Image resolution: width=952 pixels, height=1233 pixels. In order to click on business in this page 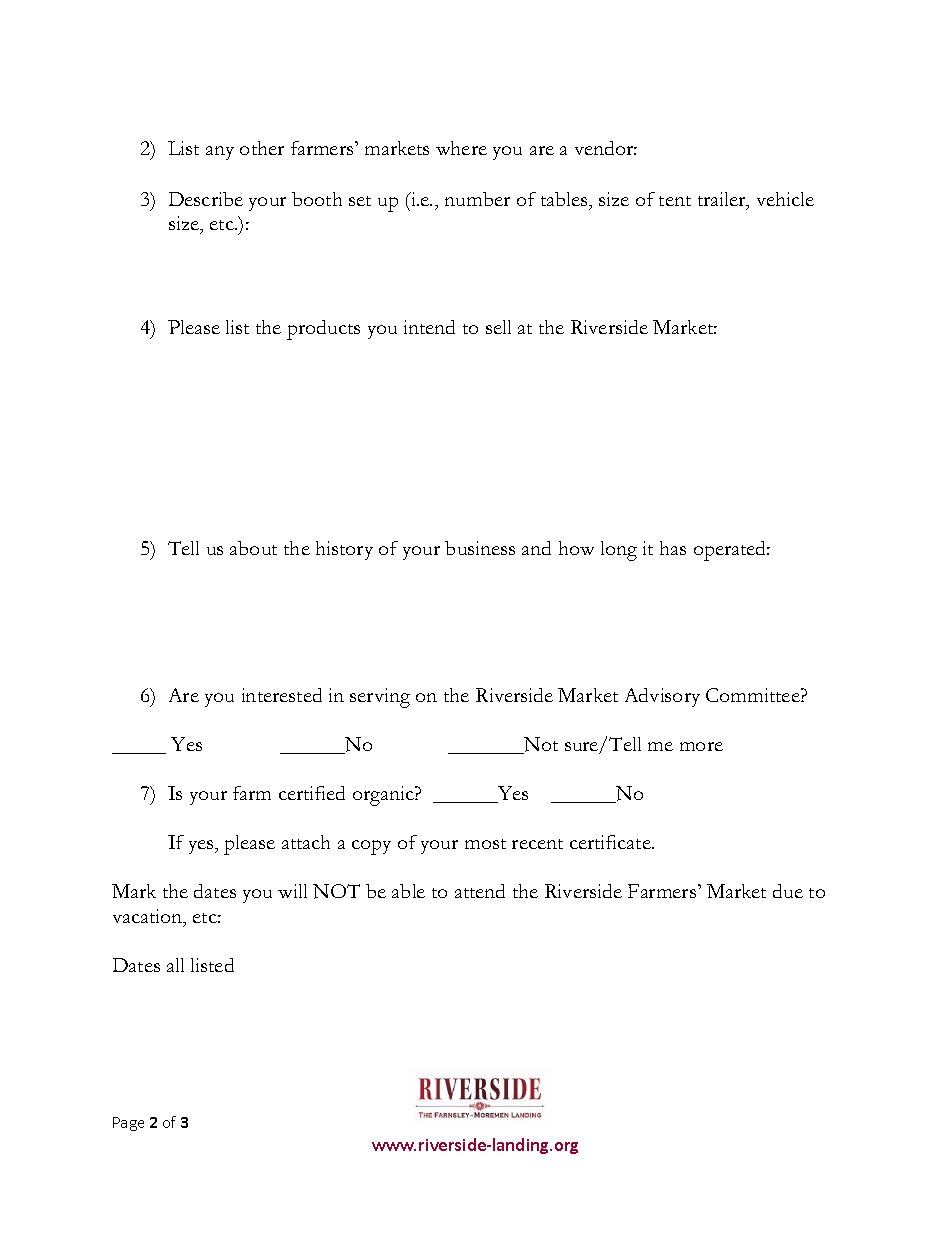, I will do `click(480, 548)`.
